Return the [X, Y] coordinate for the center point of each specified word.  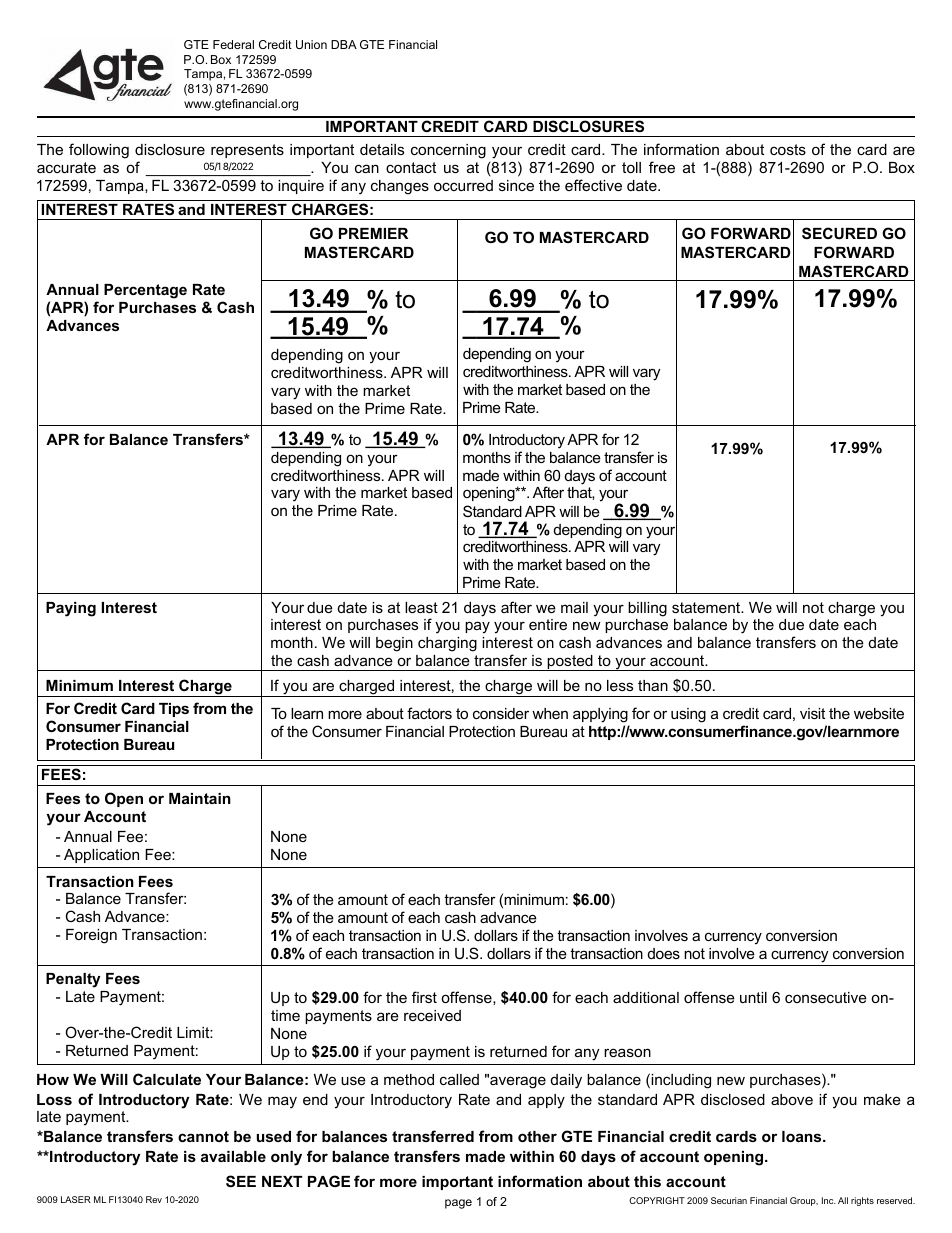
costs [788, 149]
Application [101, 856]
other [537, 1136]
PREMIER [373, 233]
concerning [448, 151]
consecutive [826, 997]
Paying [71, 609]
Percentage [145, 291]
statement [707, 607]
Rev [154, 1199]
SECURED [839, 233]
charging [447, 644]
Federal [233, 44]
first [424, 997]
